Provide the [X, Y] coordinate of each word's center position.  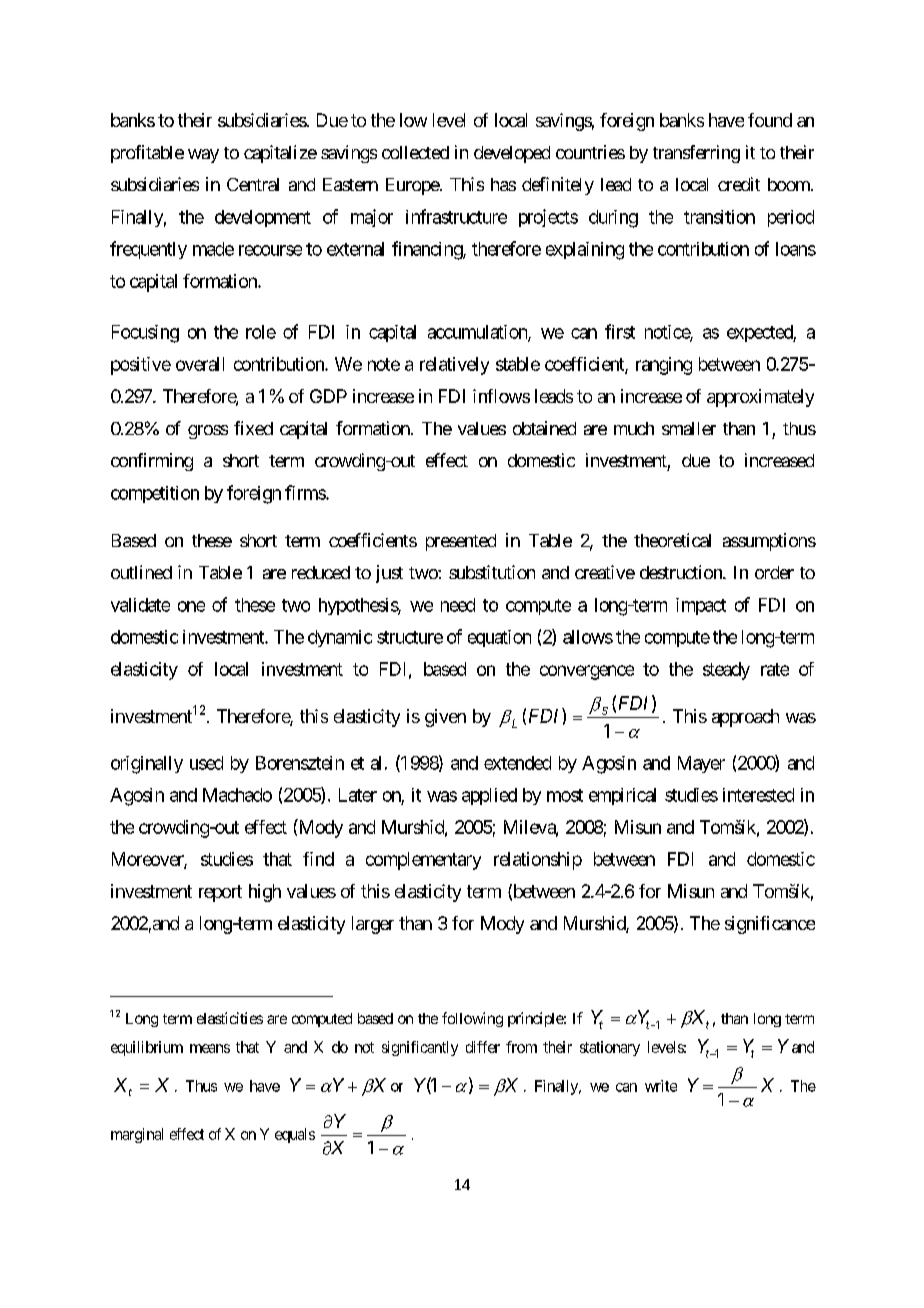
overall [200, 364]
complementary [423, 861]
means [210, 1048]
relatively [454, 366]
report [220, 893]
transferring [696, 154]
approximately [760, 398]
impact [701, 606]
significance [770, 925]
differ [483, 1047]
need [458, 605]
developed [512, 154]
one [191, 606]
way [203, 156]
